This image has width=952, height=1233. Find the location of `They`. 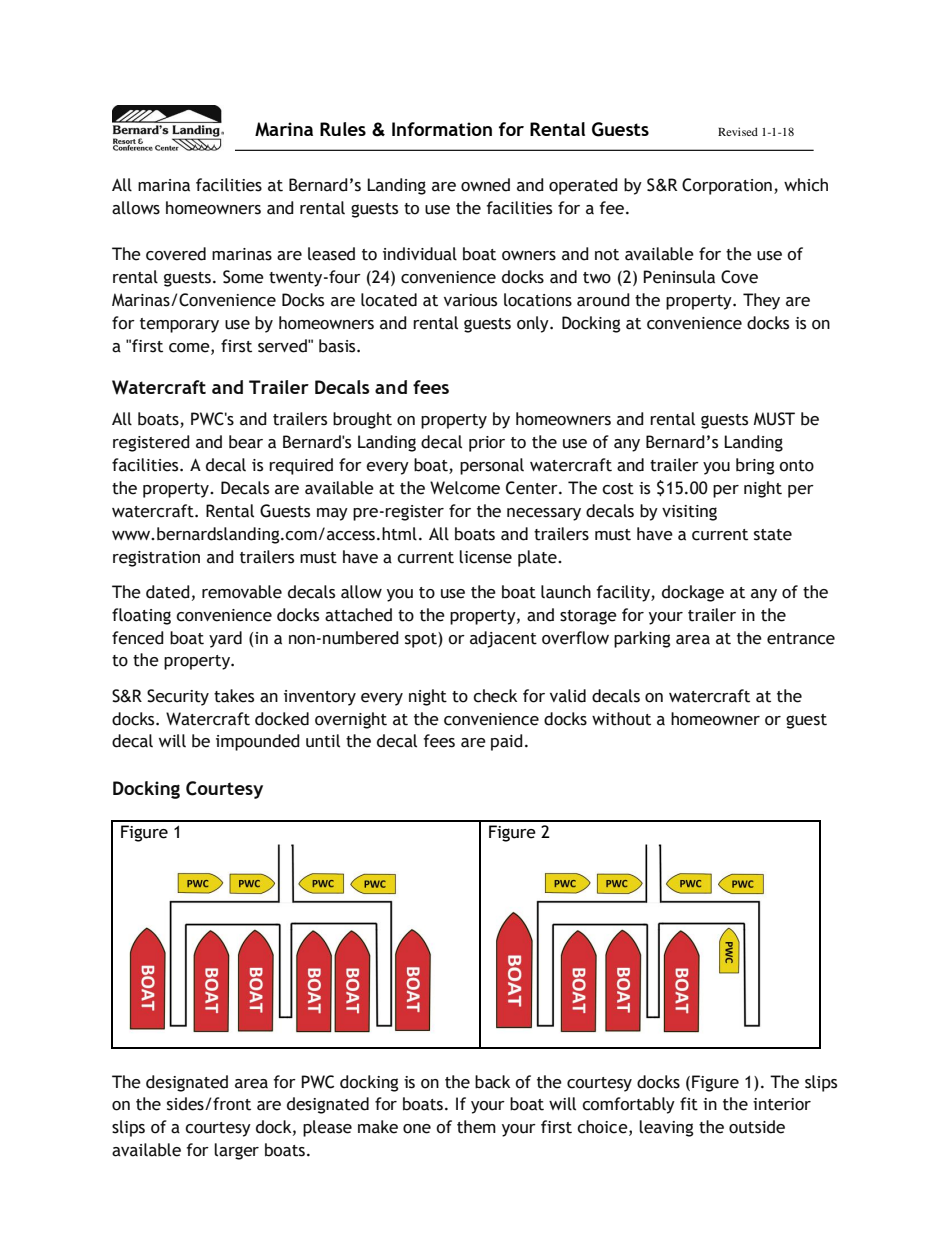

They is located at coordinates (761, 301).
